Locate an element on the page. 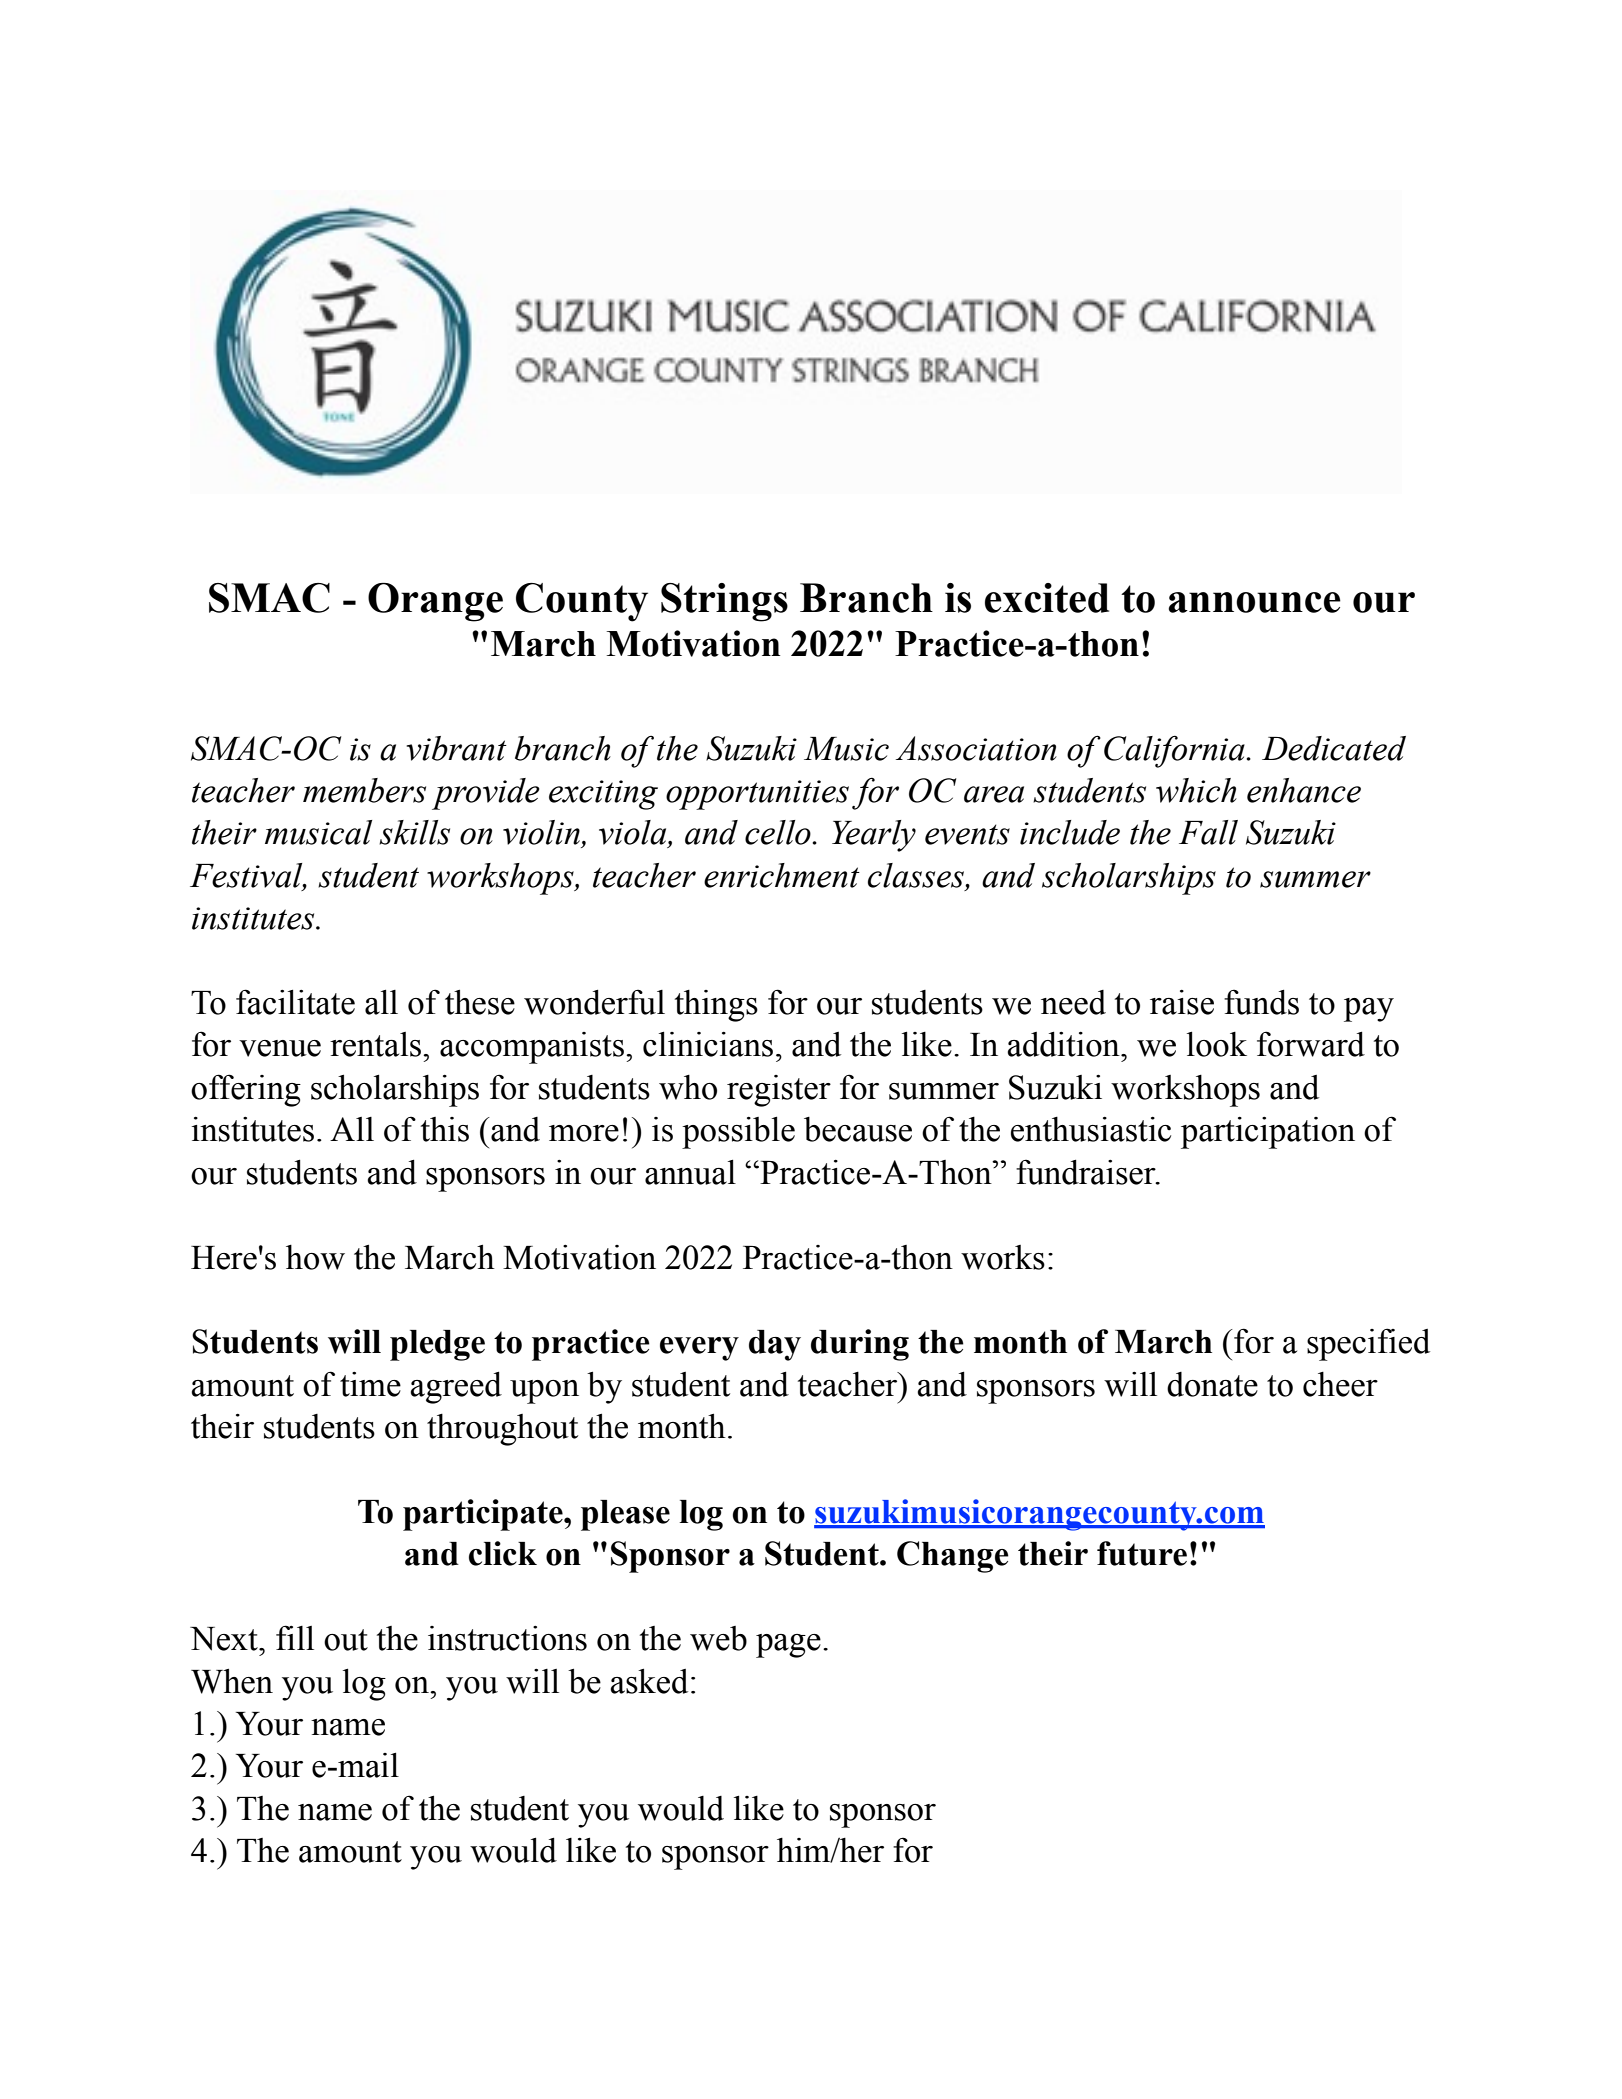 The width and height of the document is (1622, 2099). donate is located at coordinates (1212, 1384).
